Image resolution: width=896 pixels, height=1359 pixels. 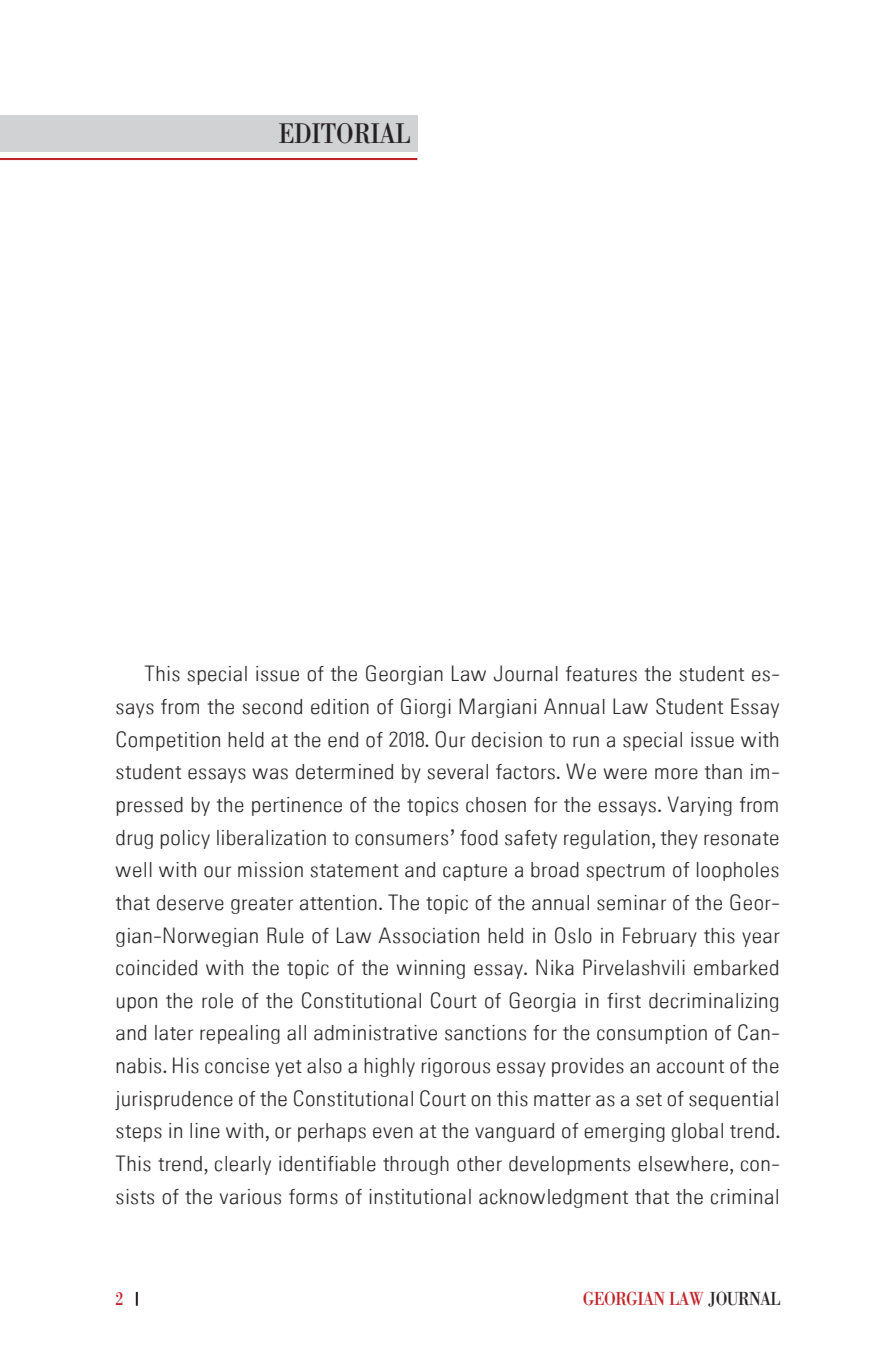 What do you see at coordinates (660, 937) in the screenshot?
I see `February` at bounding box center [660, 937].
